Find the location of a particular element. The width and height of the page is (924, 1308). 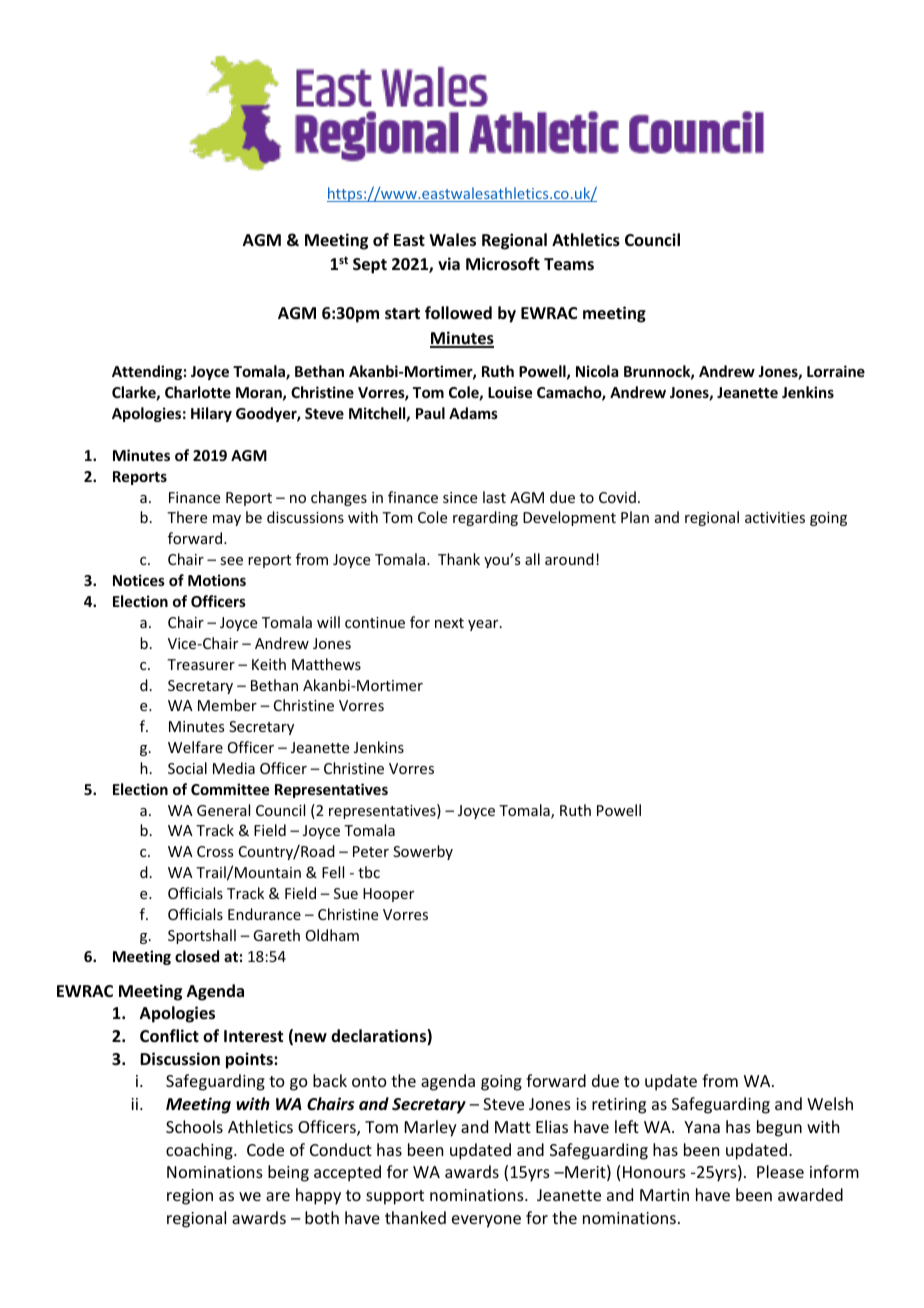

year is located at coordinates (484, 625).
